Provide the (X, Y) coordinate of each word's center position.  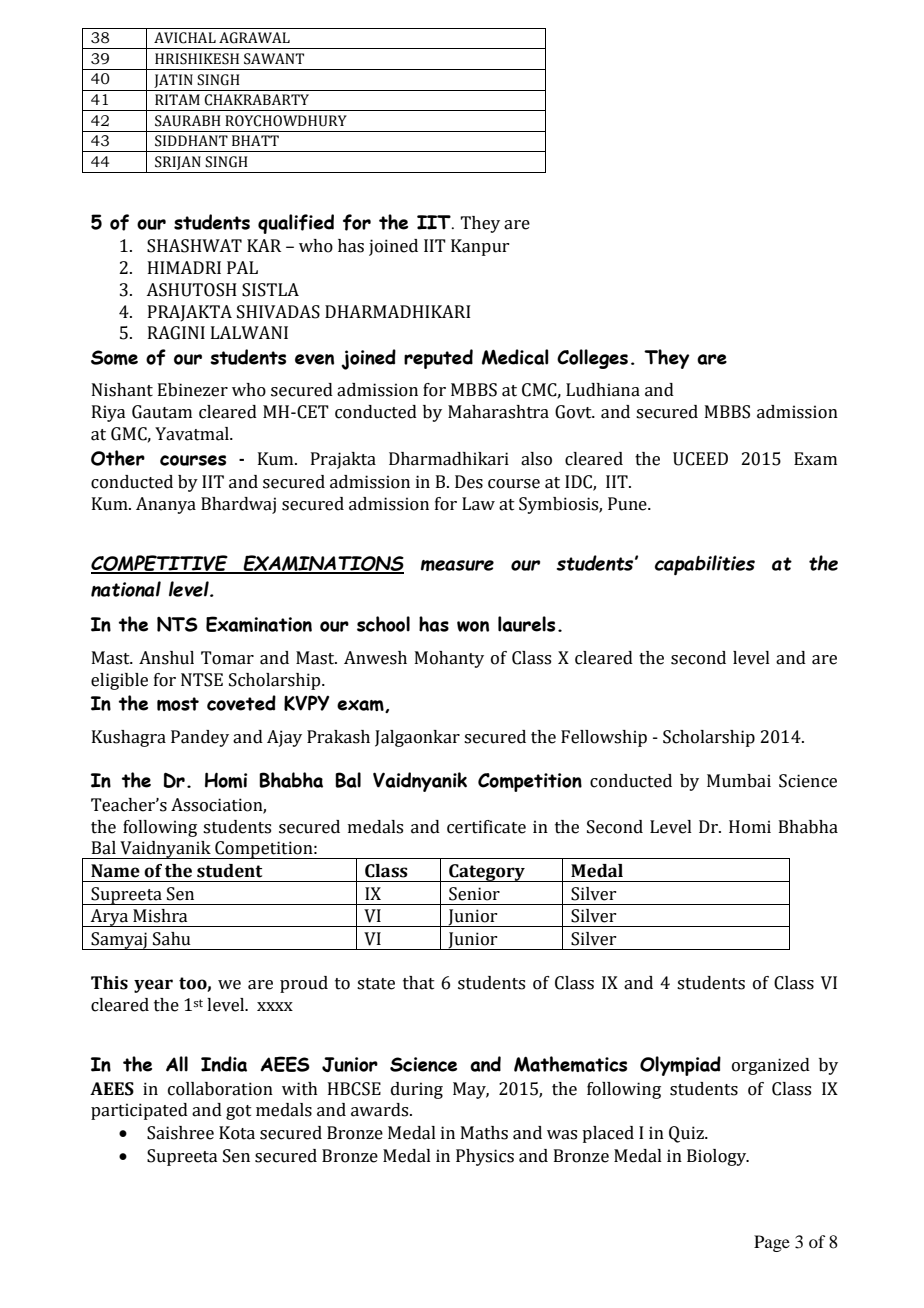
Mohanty (449, 659)
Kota (237, 1133)
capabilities (705, 565)
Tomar (227, 658)
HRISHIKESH (197, 59)
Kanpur (480, 247)
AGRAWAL (254, 38)
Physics (485, 1157)
